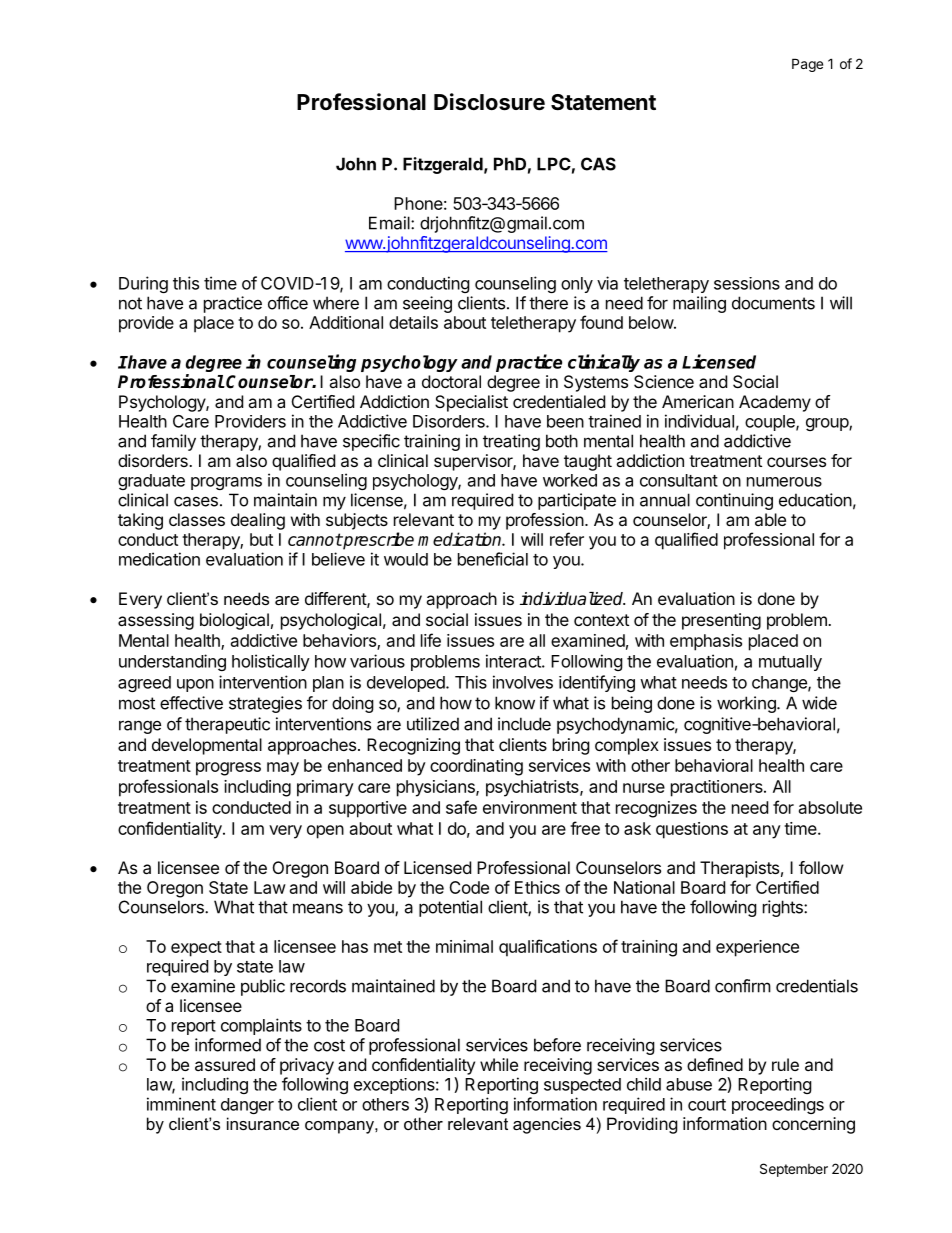  What do you see at coordinates (451, 381) in the document?
I see `doctoral` at bounding box center [451, 381].
